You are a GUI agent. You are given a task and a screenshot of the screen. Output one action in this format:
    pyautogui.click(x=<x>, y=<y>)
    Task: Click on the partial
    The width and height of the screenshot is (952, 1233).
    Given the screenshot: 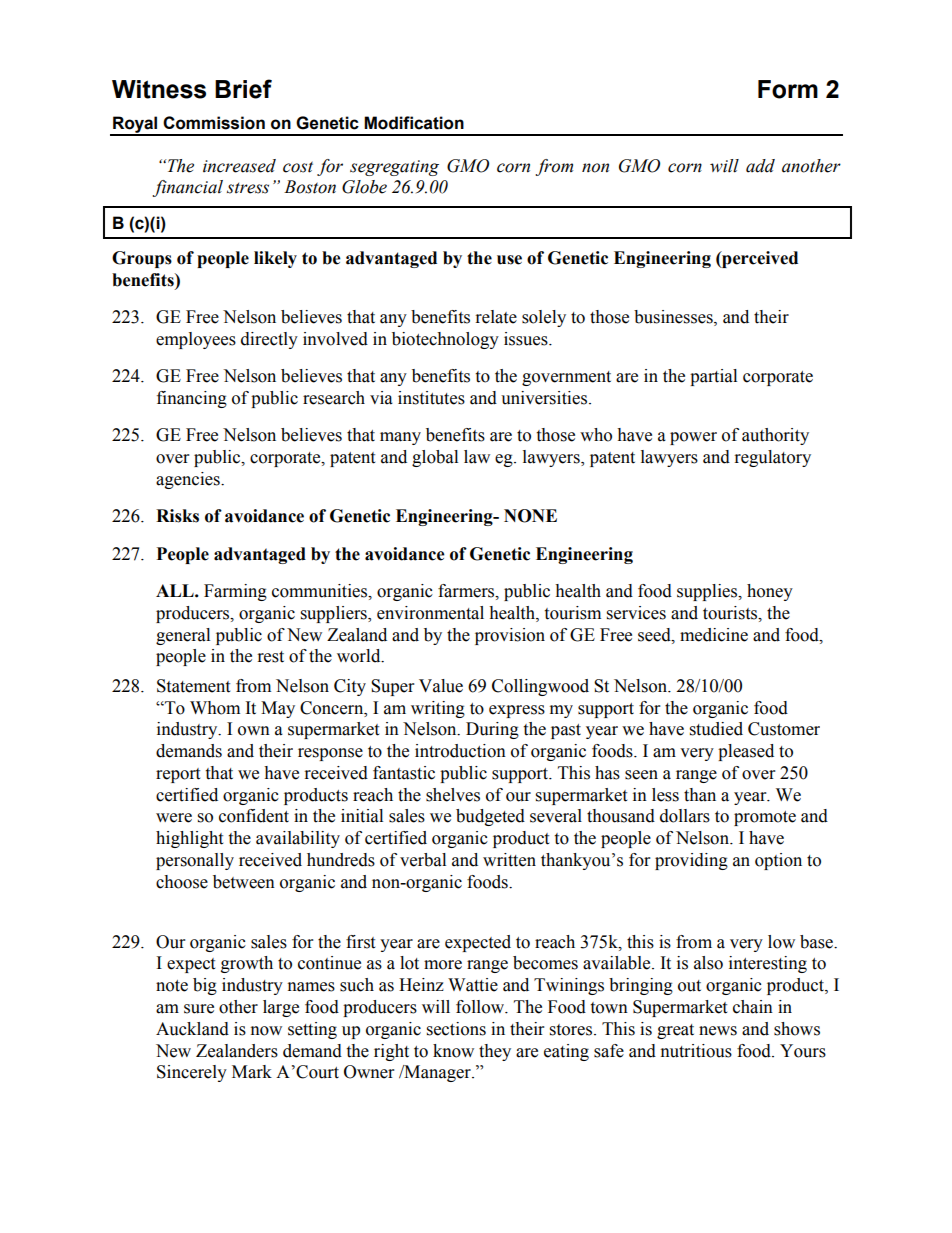 What is the action you would take?
    pyautogui.click(x=713, y=377)
